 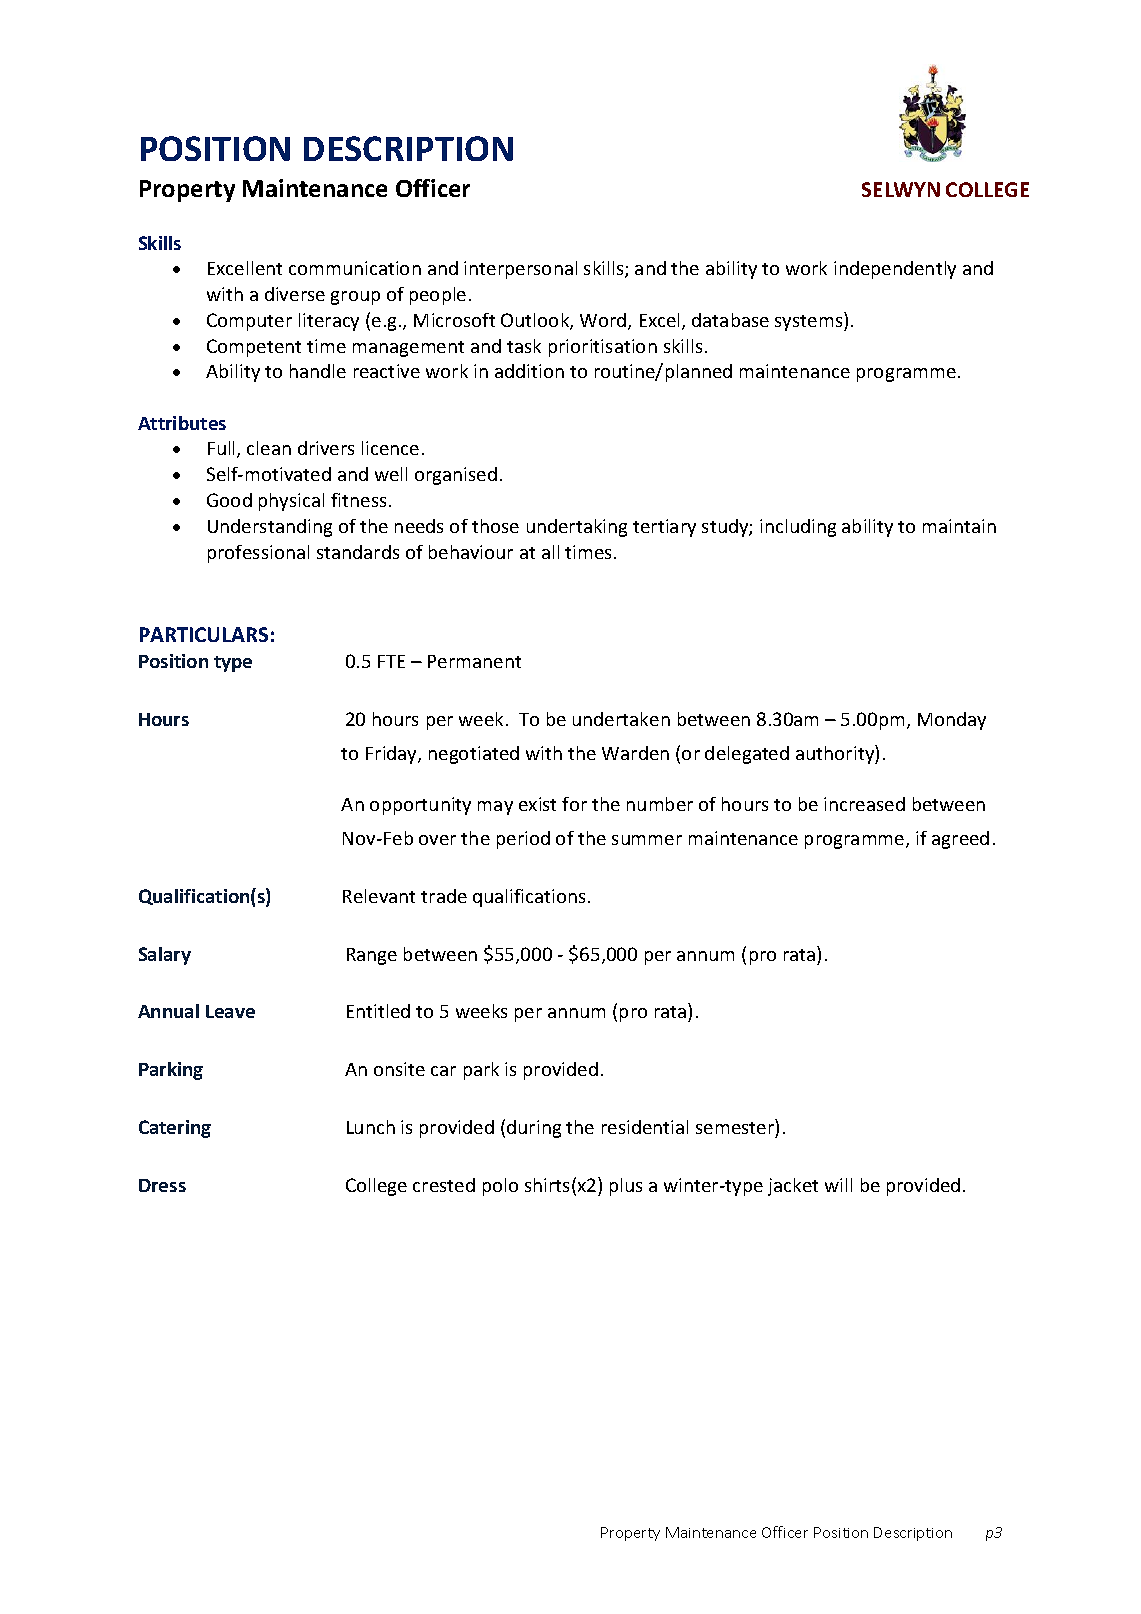 I want to click on agreed, so click(x=960, y=840).
